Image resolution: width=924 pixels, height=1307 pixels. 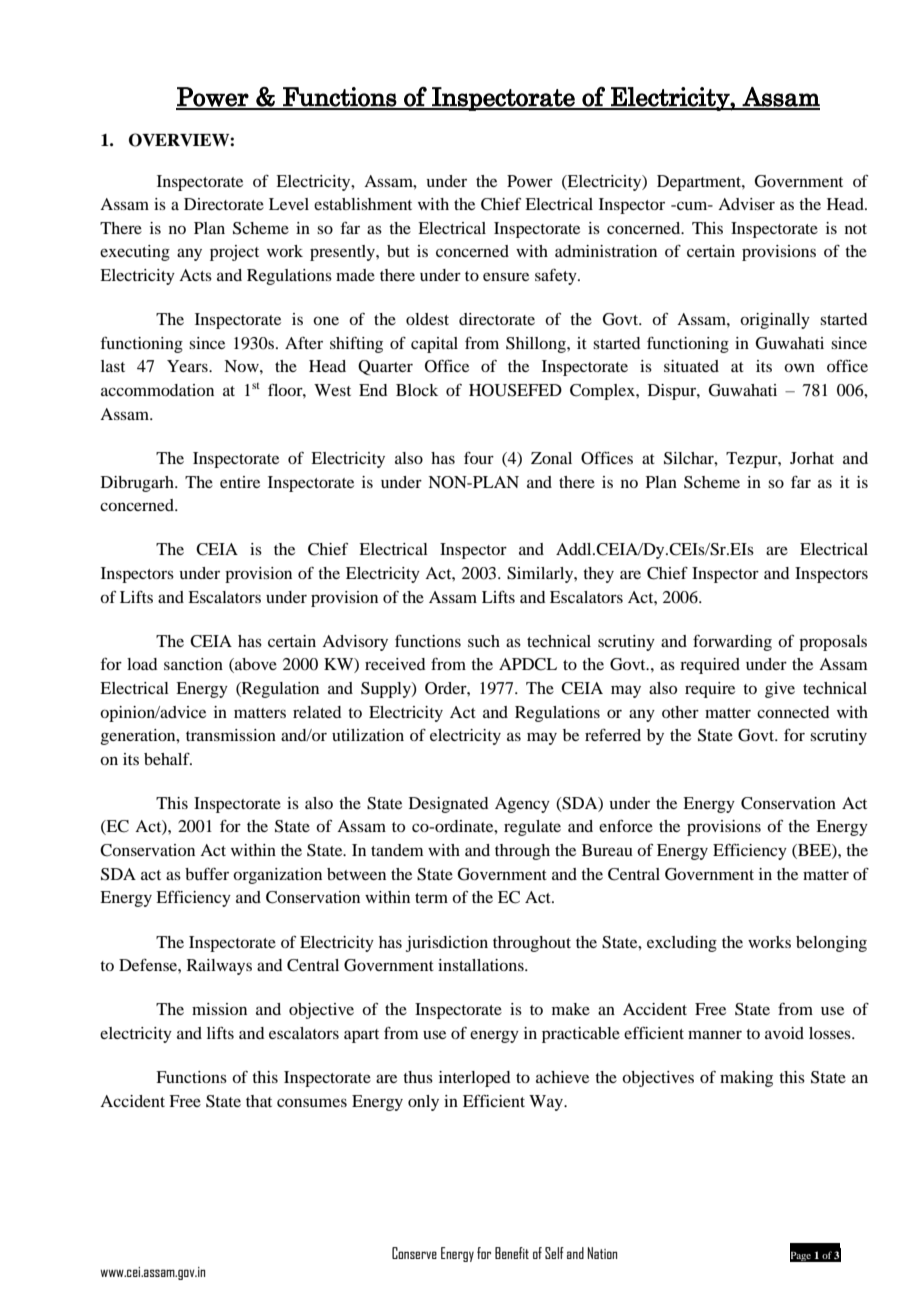 I want to click on project, so click(x=234, y=253).
